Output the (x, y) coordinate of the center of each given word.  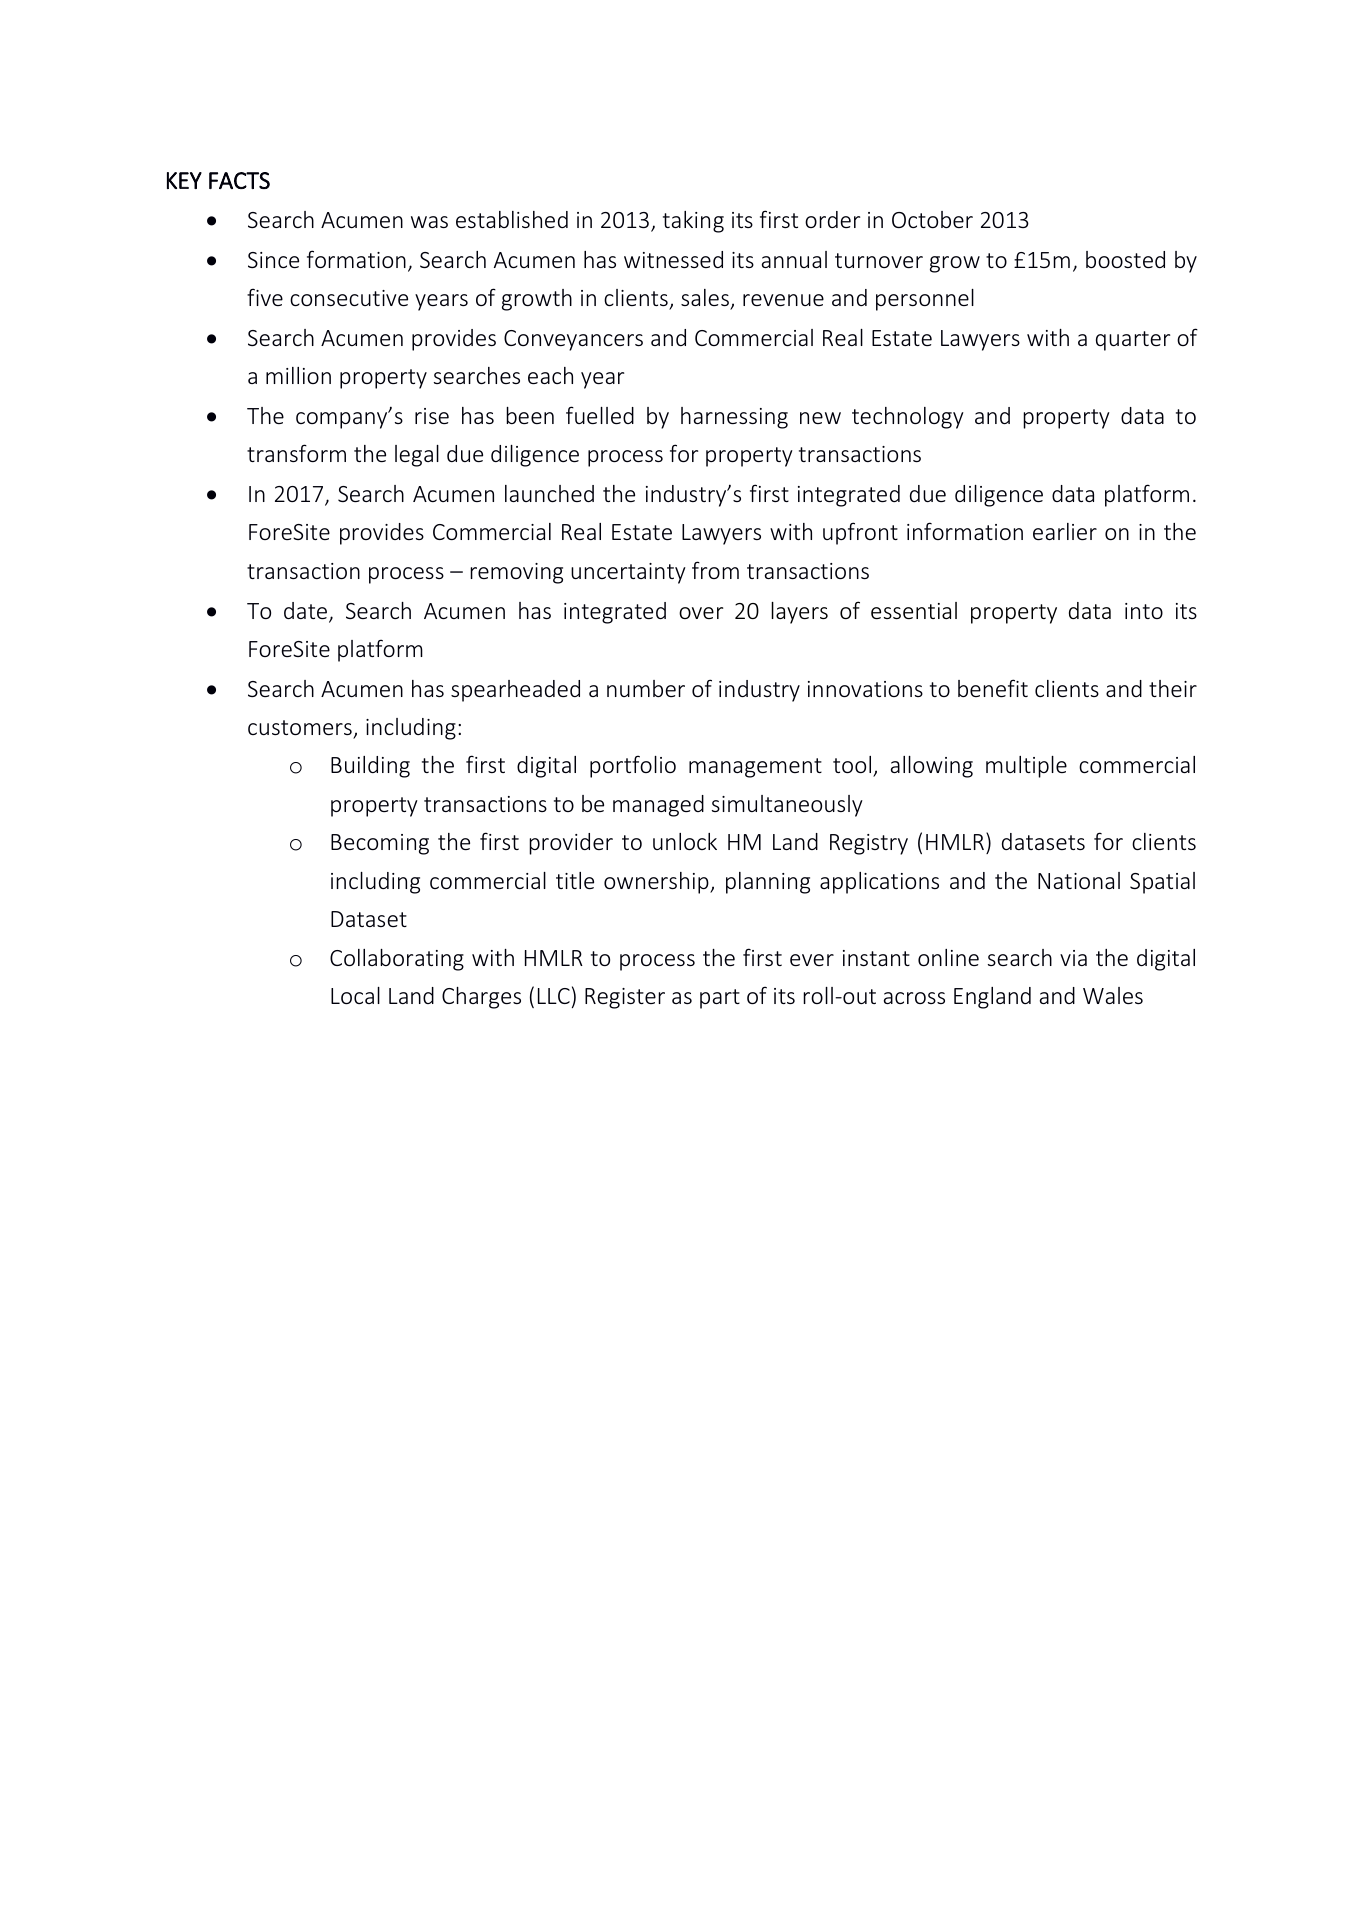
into (1144, 611)
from (715, 570)
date (307, 612)
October (932, 219)
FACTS (239, 180)
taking (693, 222)
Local (355, 995)
